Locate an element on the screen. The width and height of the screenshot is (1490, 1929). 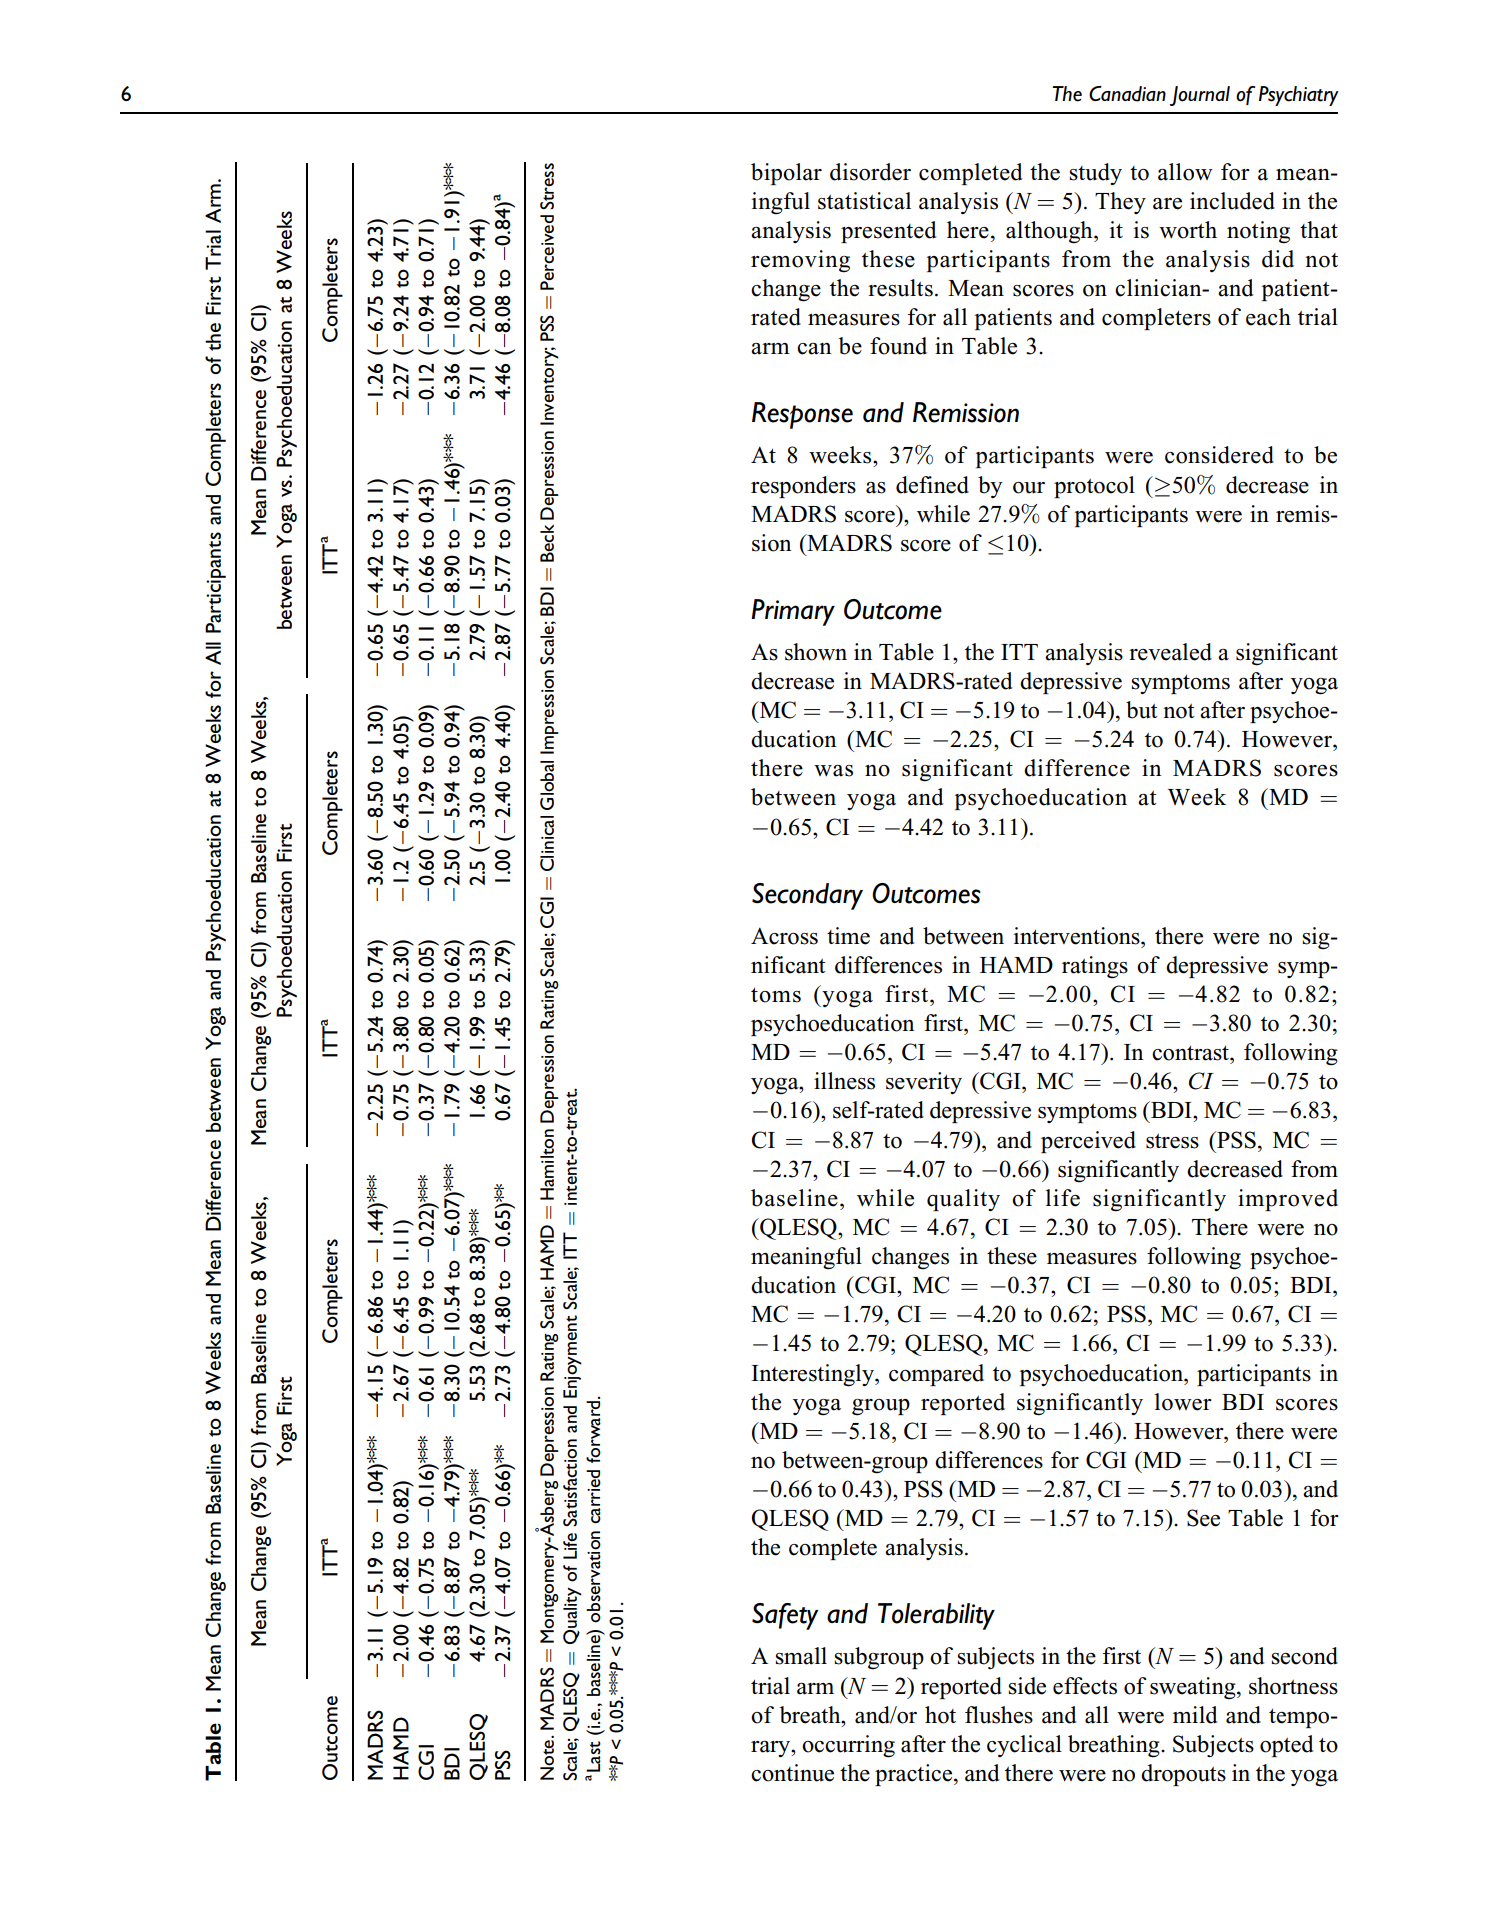
continue is located at coordinates (792, 1773).
